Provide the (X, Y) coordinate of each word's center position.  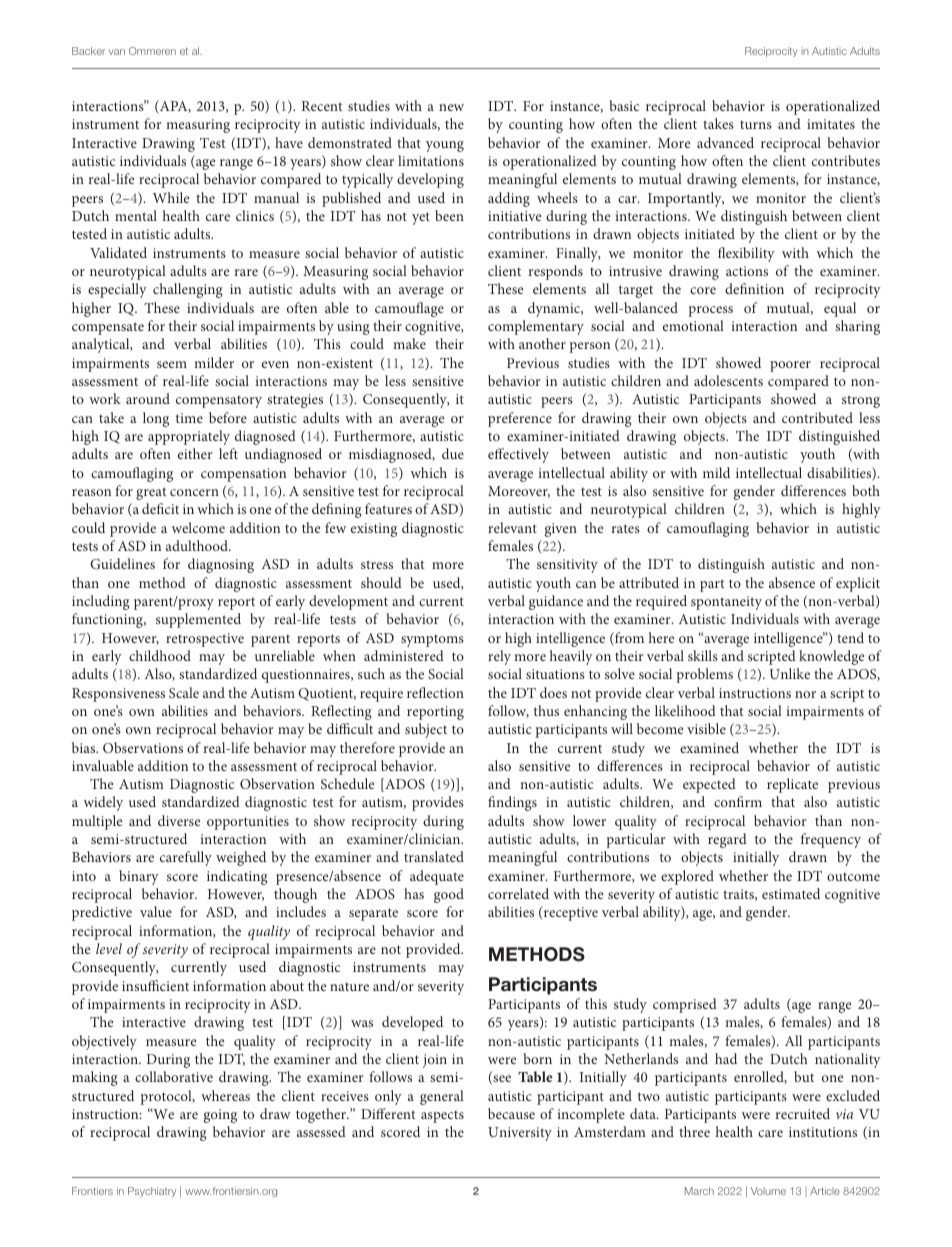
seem (172, 364)
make (409, 343)
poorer (790, 366)
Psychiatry (152, 1192)
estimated (791, 893)
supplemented (198, 620)
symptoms (432, 641)
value (156, 911)
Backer (89, 51)
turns (756, 125)
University (520, 1134)
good (449, 895)
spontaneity (726, 603)
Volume (768, 1191)
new (451, 107)
